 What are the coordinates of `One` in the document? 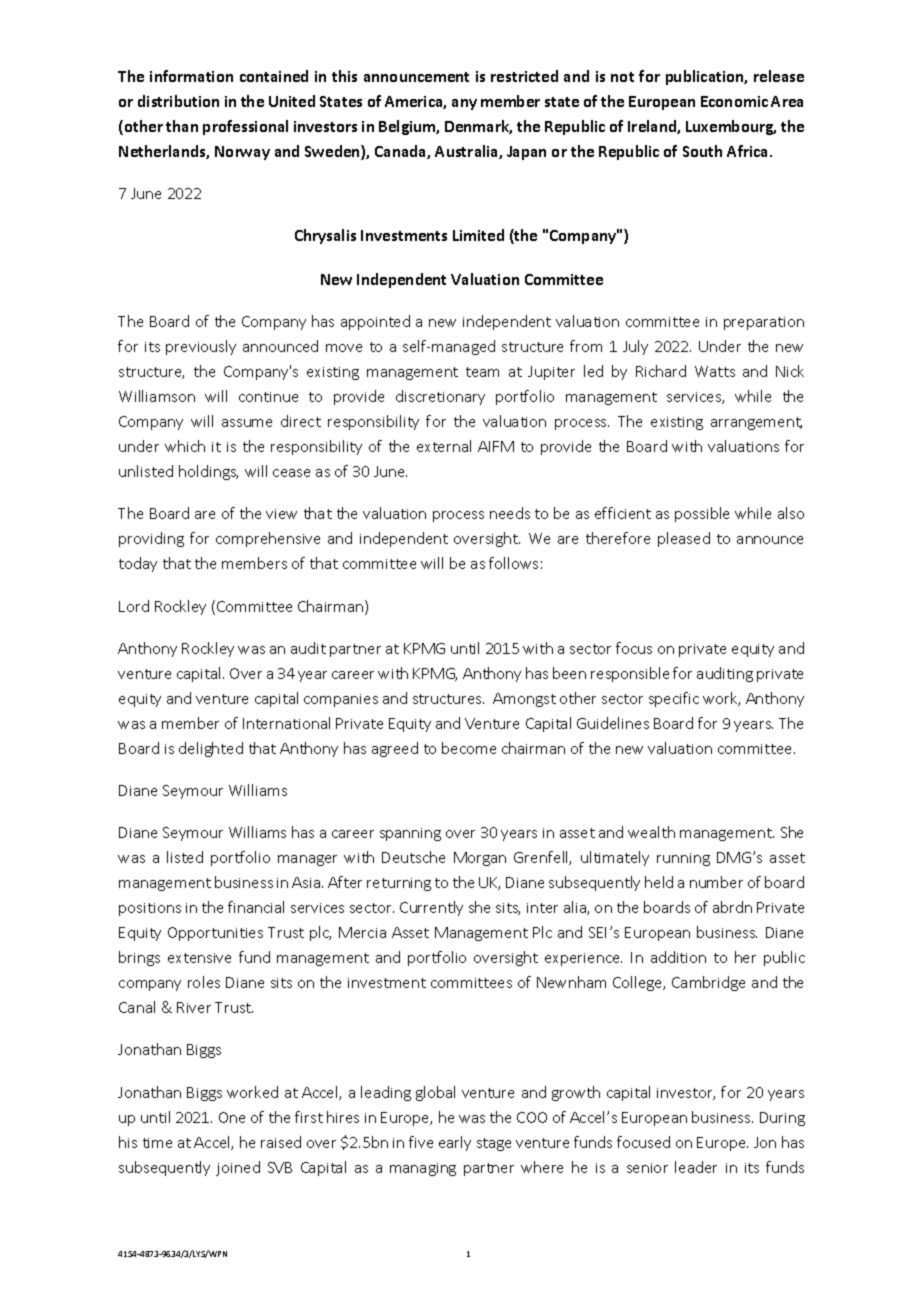 It's located at (232, 1117).
